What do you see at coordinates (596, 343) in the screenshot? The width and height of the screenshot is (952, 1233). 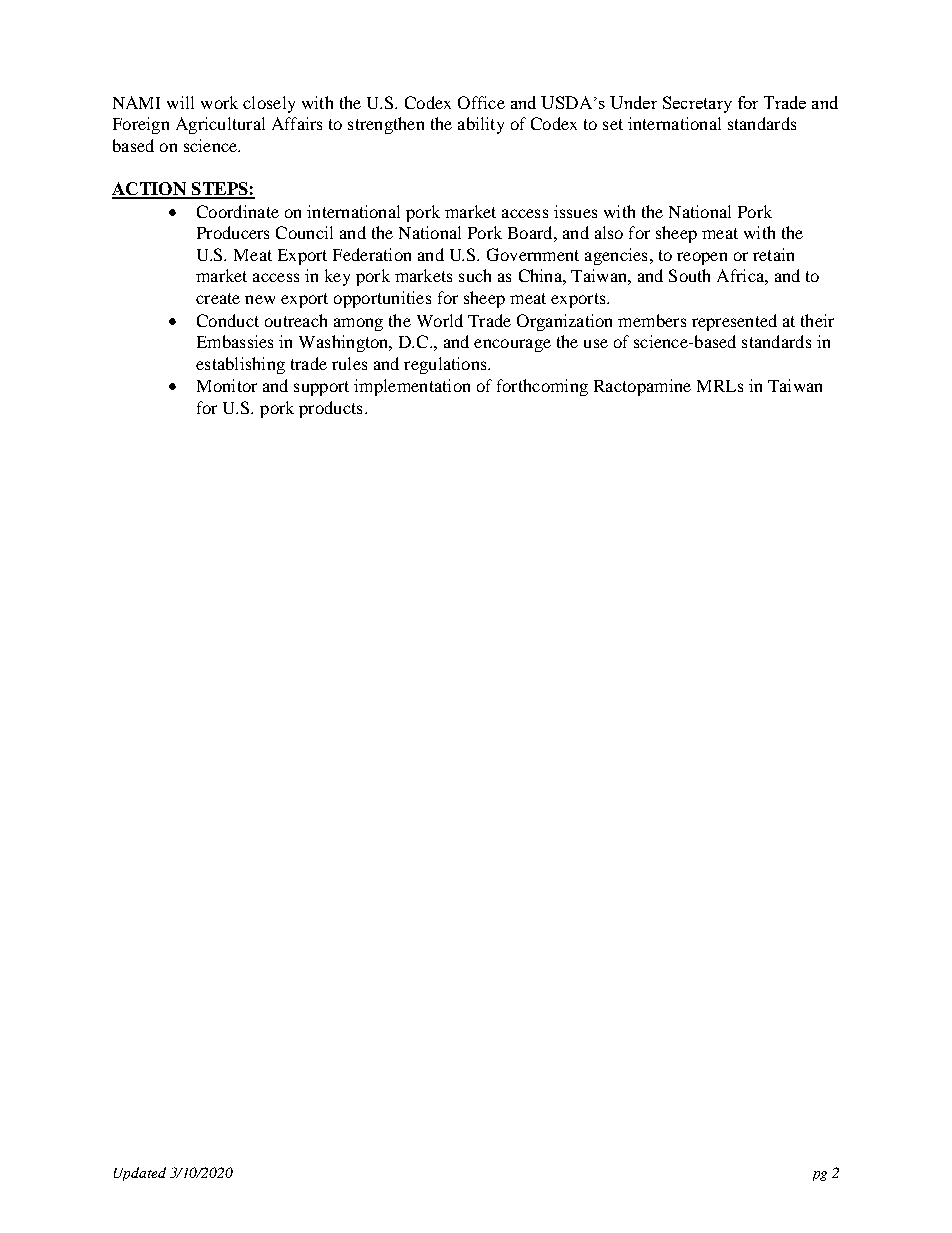 I see `use` at bounding box center [596, 343].
